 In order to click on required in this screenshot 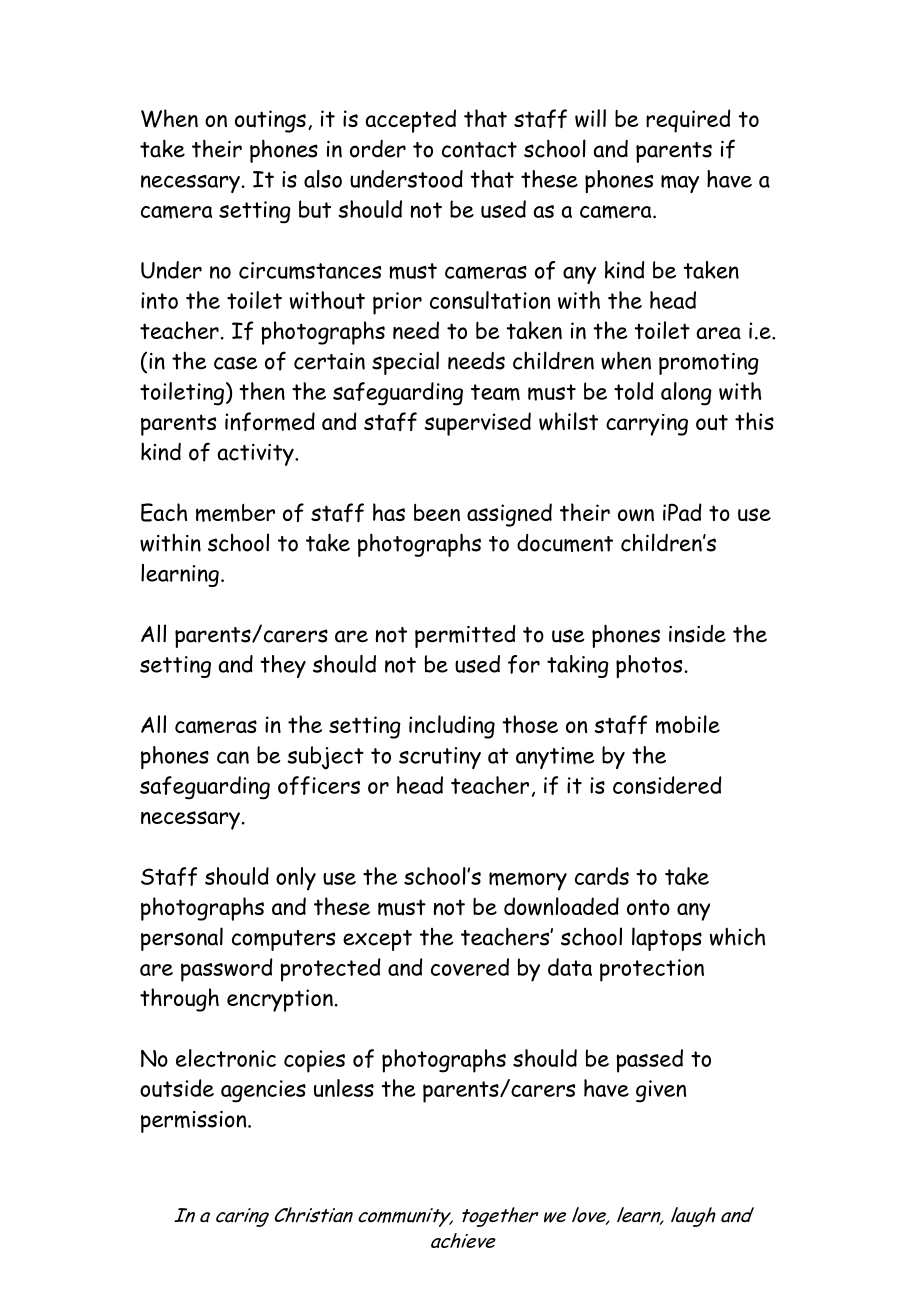, I will do `click(688, 121)`.
